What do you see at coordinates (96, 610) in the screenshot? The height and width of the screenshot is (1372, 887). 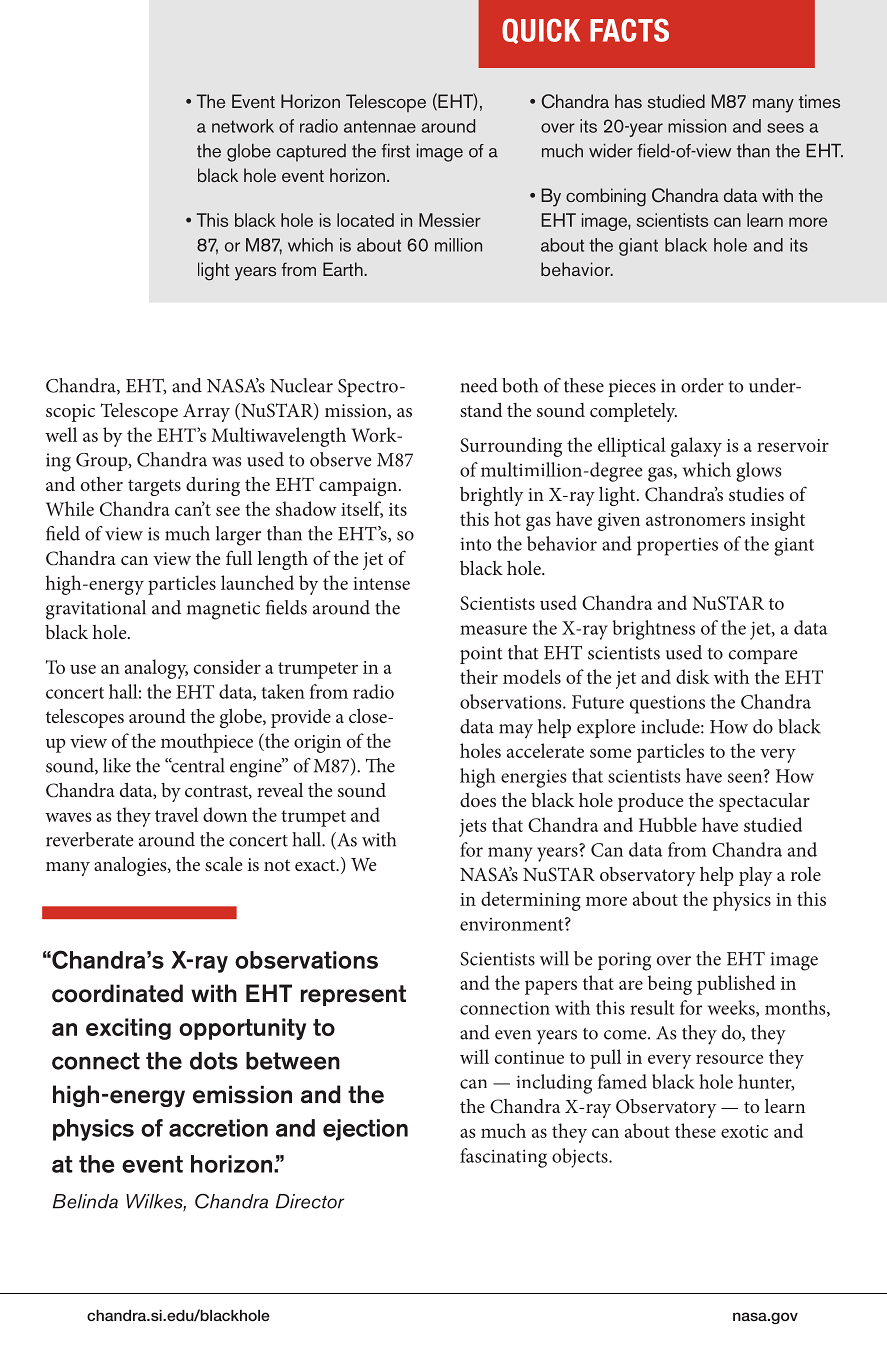 I see `gravitational` at bounding box center [96, 610].
